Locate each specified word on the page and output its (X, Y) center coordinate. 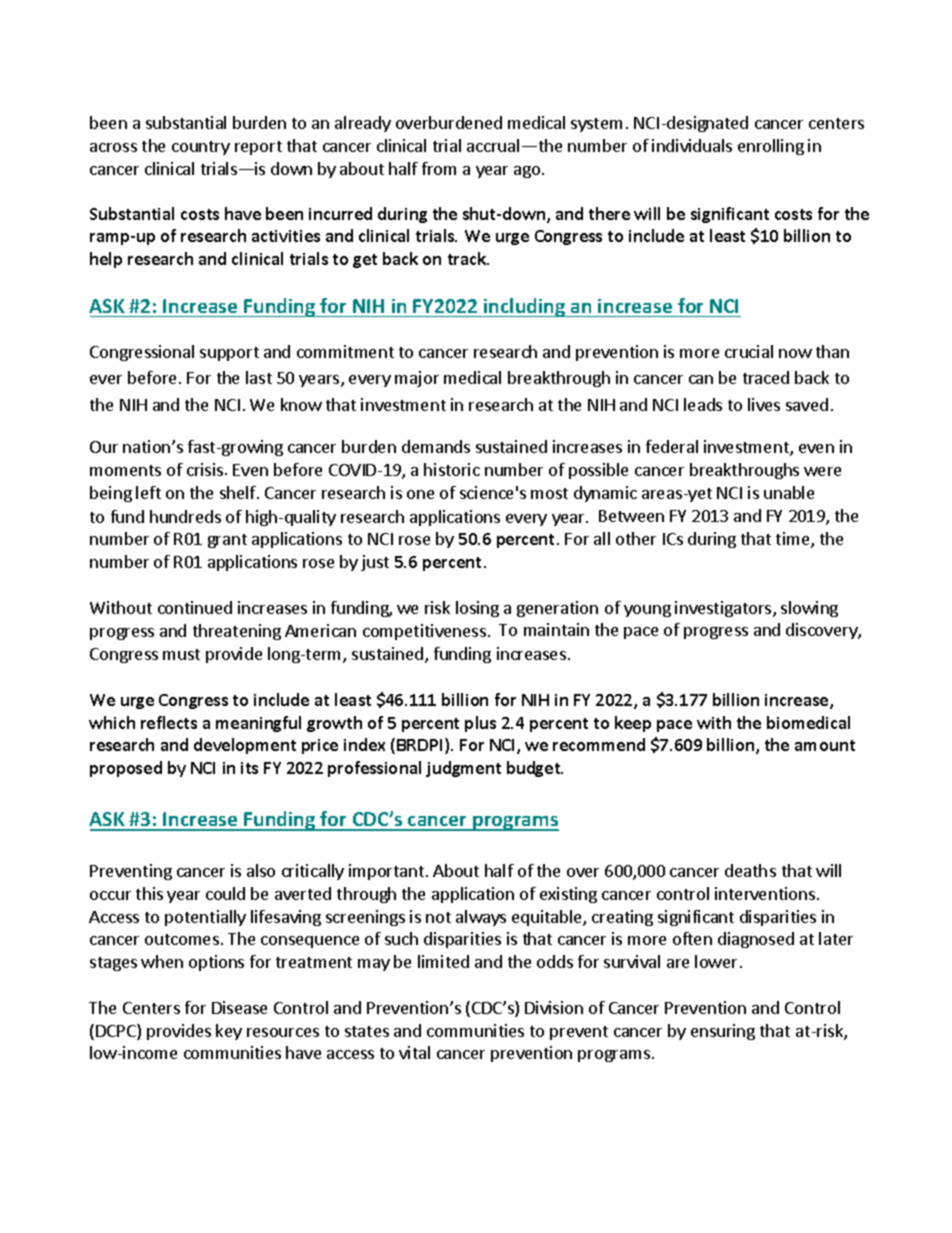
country (201, 148)
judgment (463, 769)
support (229, 354)
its (249, 768)
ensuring (723, 1032)
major (417, 379)
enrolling (771, 147)
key (229, 1032)
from (439, 168)
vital (414, 1052)
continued (195, 607)
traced (766, 377)
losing (477, 609)
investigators (724, 609)
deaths (750, 870)
